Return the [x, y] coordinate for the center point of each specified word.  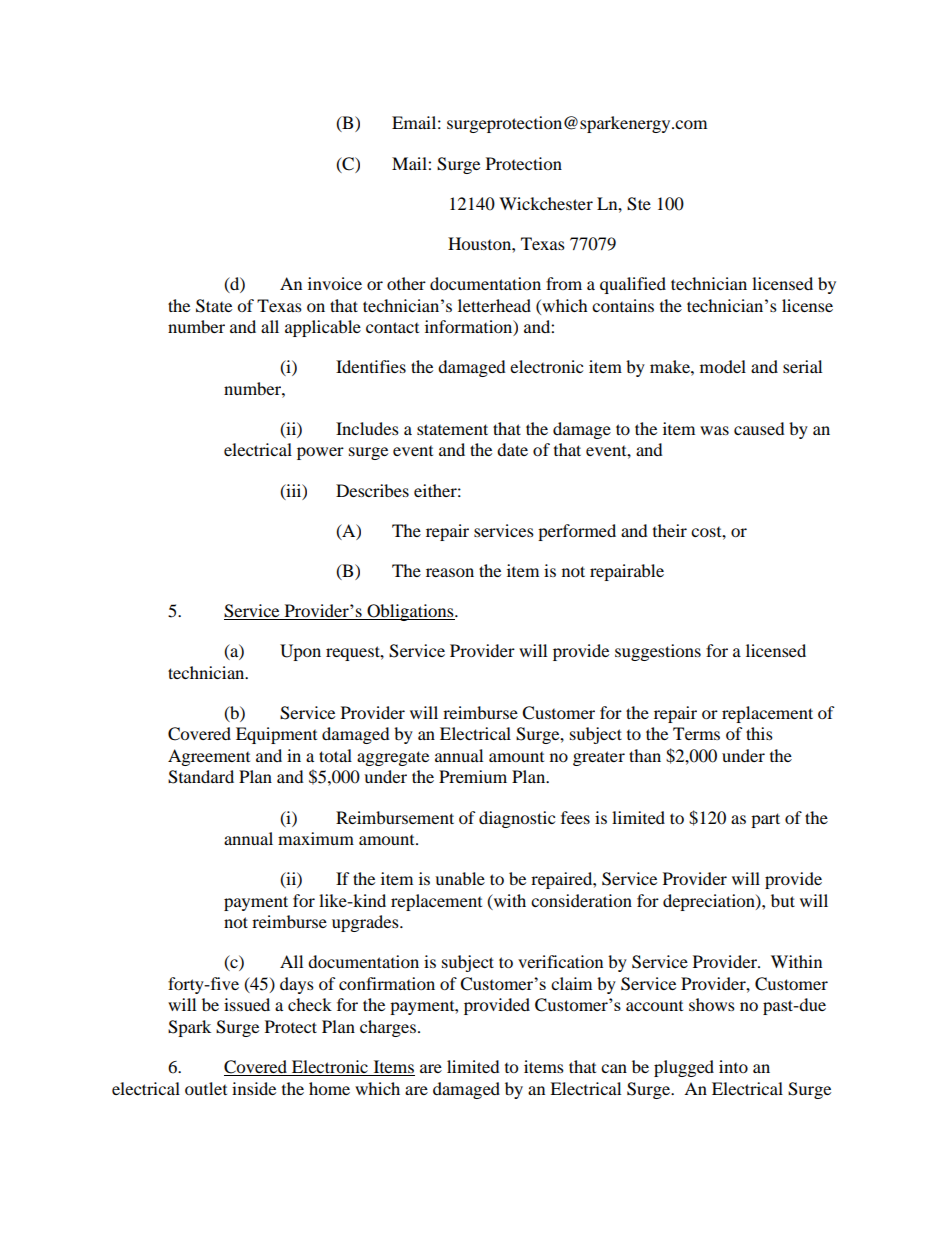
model [723, 366]
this [759, 733]
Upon [300, 652]
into [733, 1066]
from [564, 283]
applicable [323, 328]
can [614, 1068]
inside [254, 1088]
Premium [473, 776]
